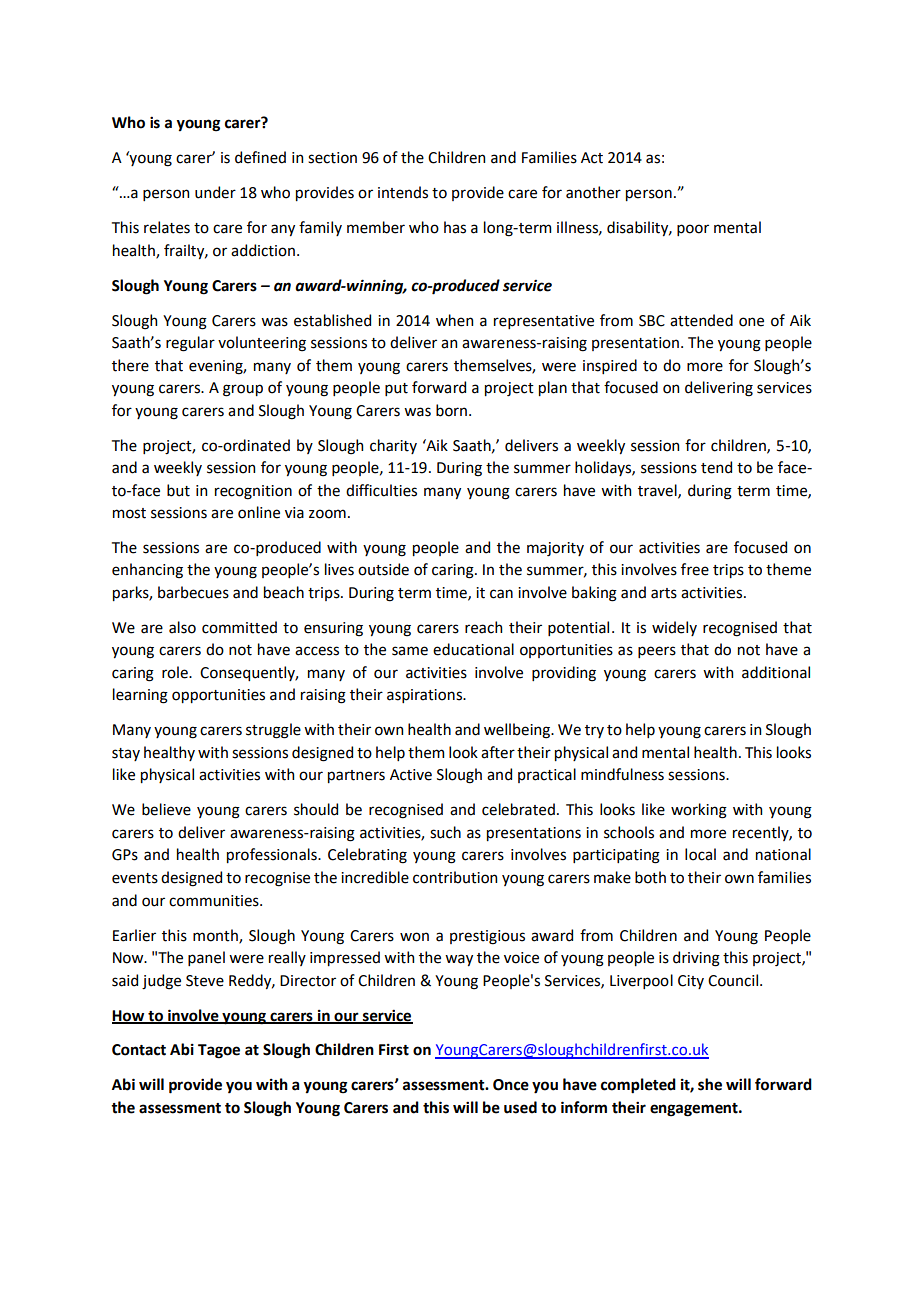 This image has width=924, height=1308. I want to click on under, so click(215, 192).
